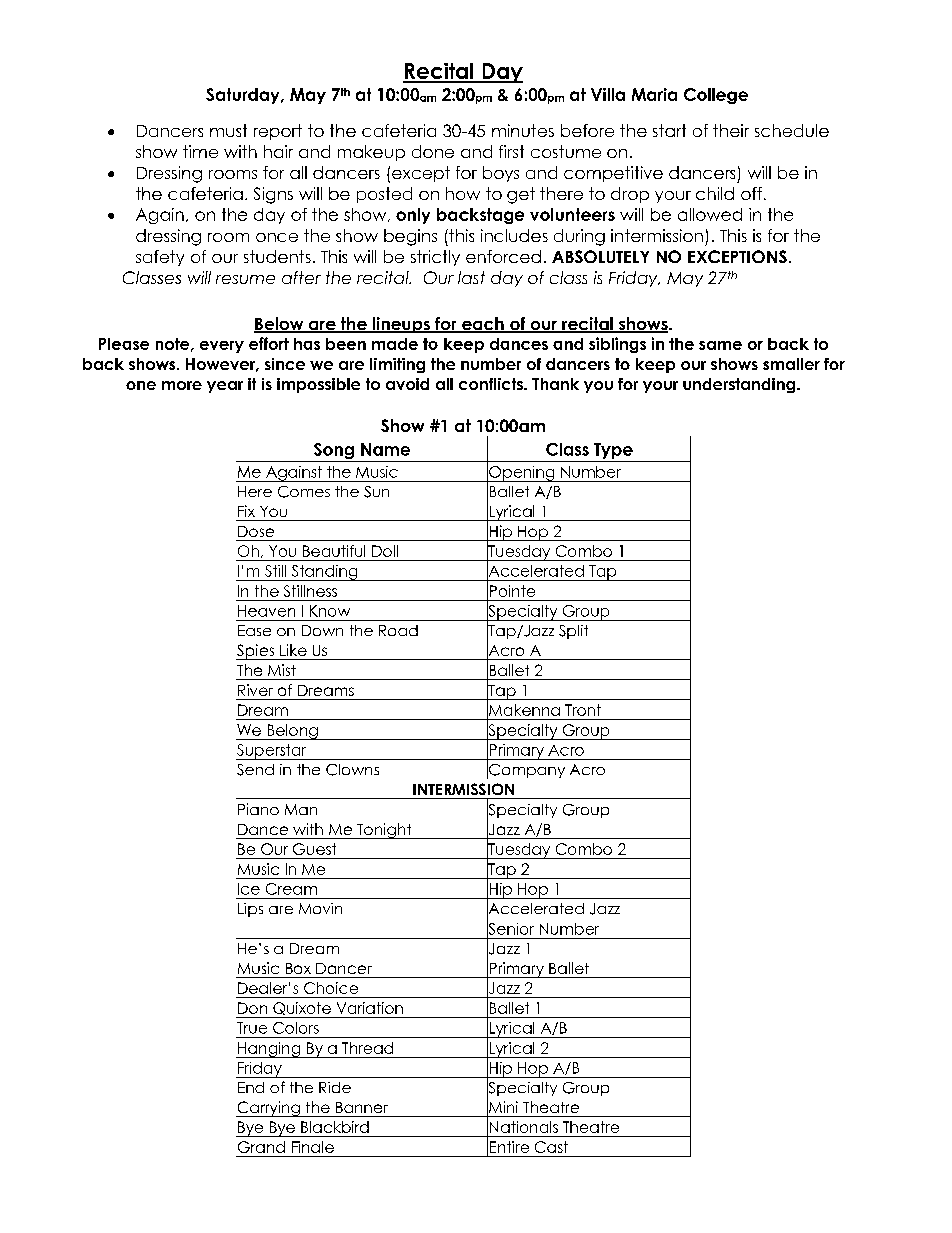 The image size is (952, 1233). What do you see at coordinates (731, 130) in the image?
I see `their` at bounding box center [731, 130].
